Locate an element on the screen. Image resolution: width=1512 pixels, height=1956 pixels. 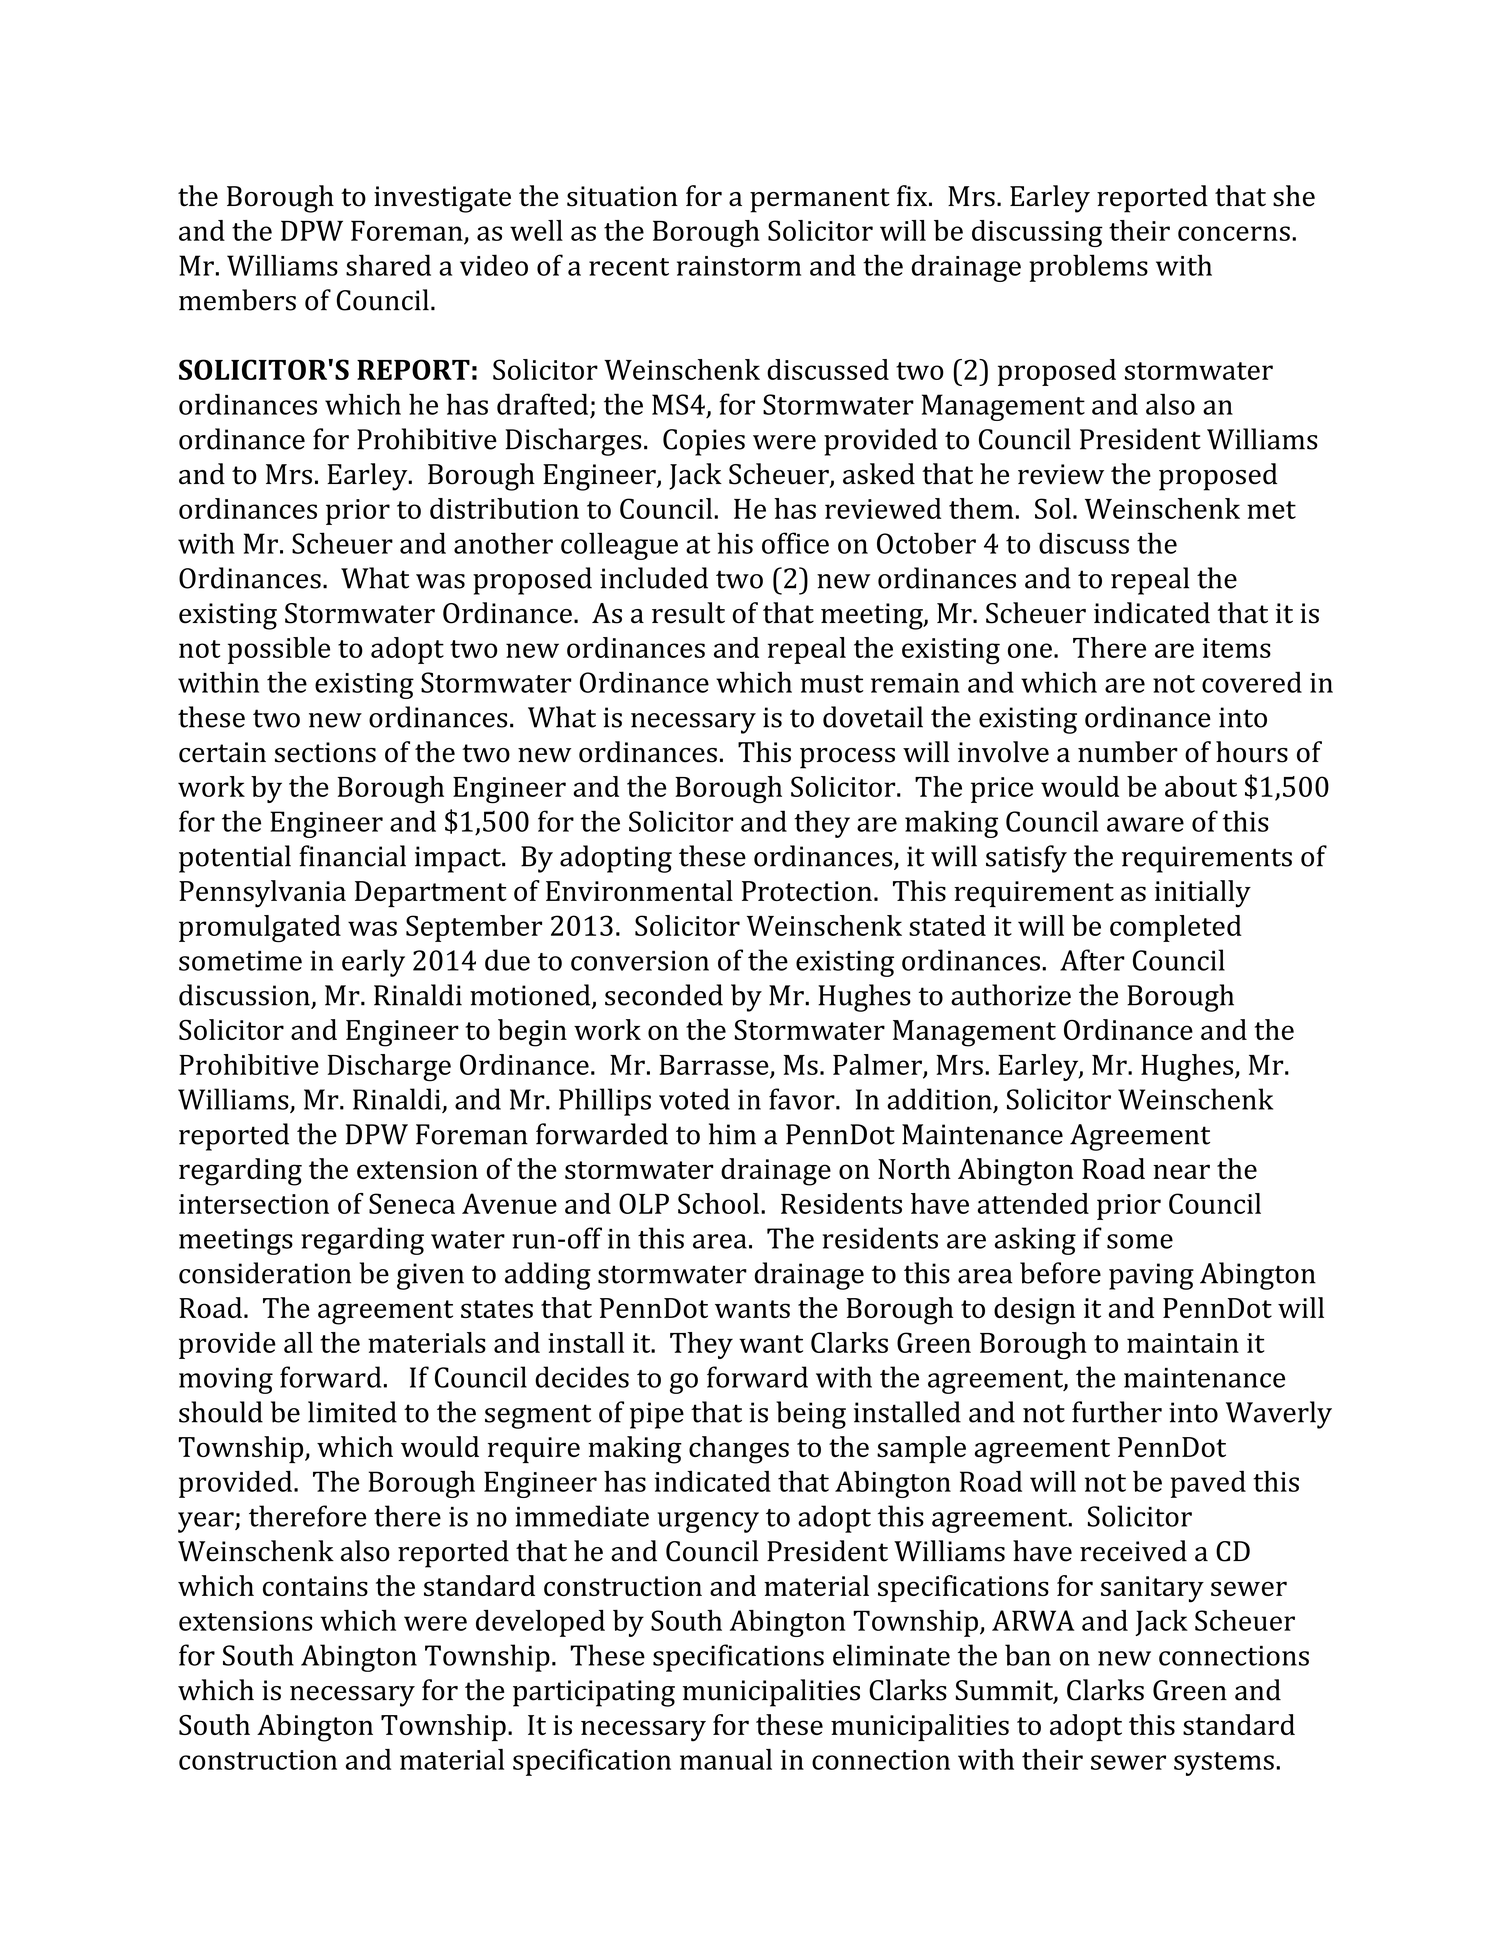
manual is located at coordinates (726, 1759).
